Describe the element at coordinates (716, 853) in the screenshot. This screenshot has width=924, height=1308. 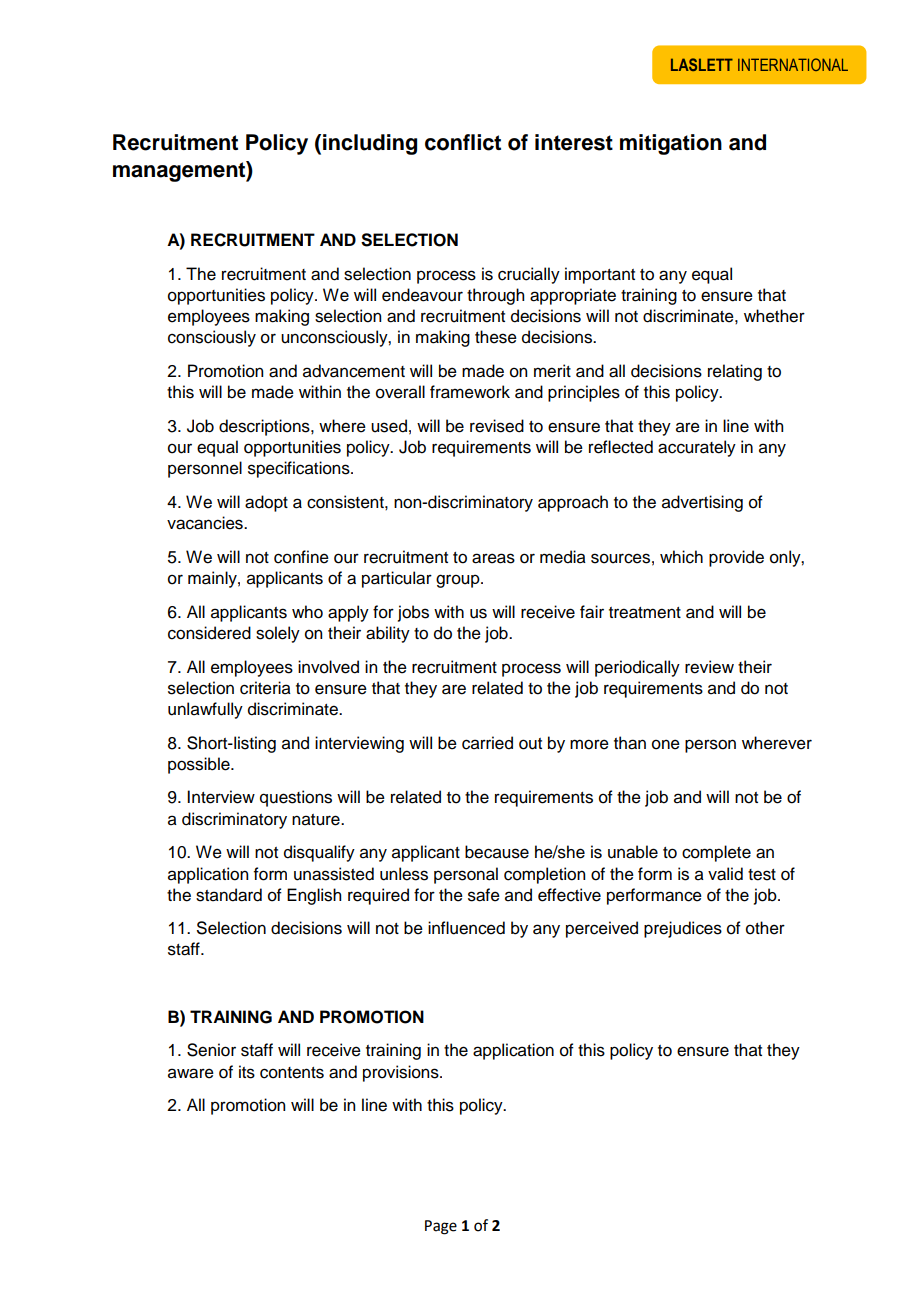
I see `complete` at that location.
